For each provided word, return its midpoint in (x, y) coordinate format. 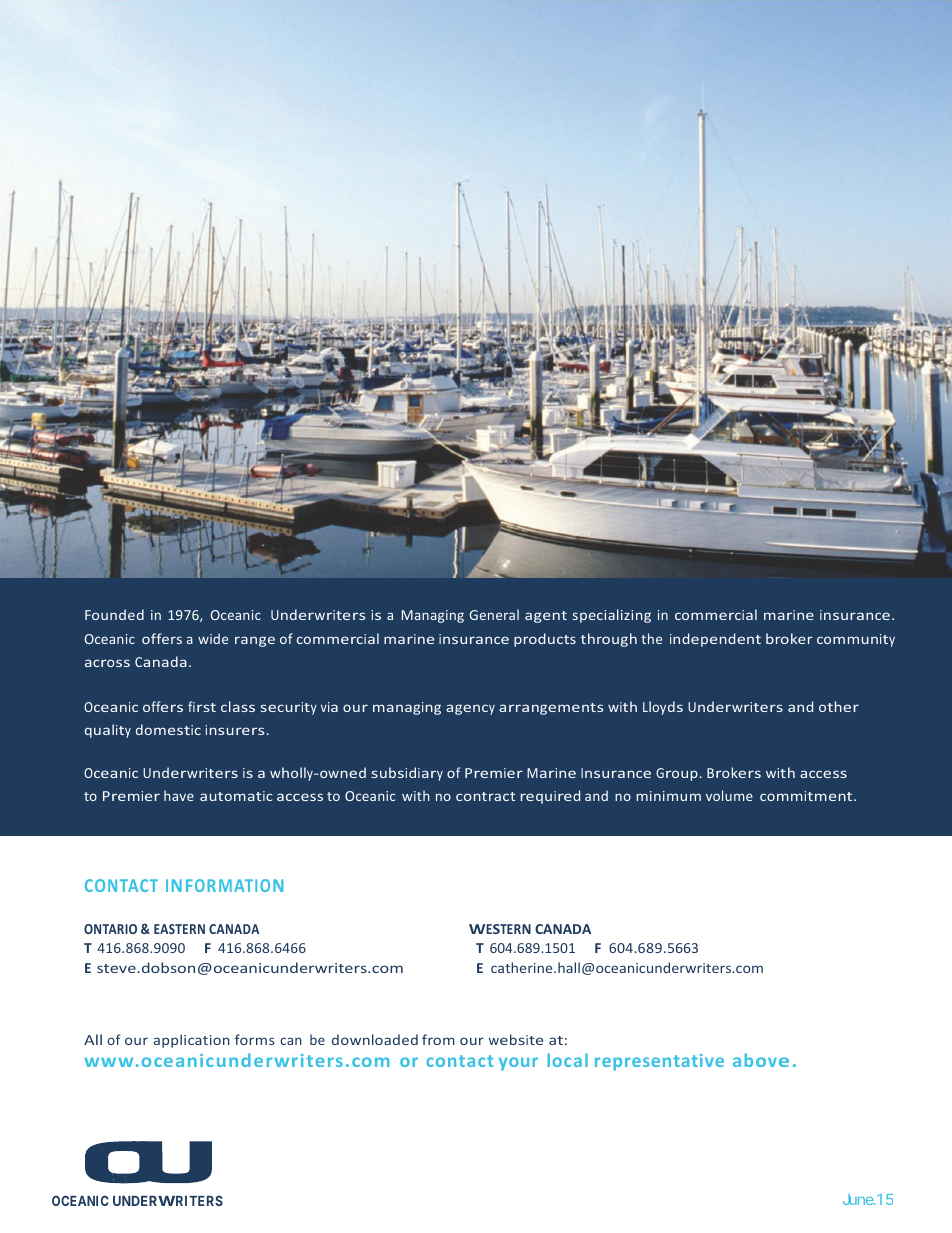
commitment (807, 796)
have (179, 795)
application (192, 1041)
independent (715, 640)
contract (485, 796)
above (761, 1060)
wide (213, 638)
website (516, 1039)
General (494, 614)
